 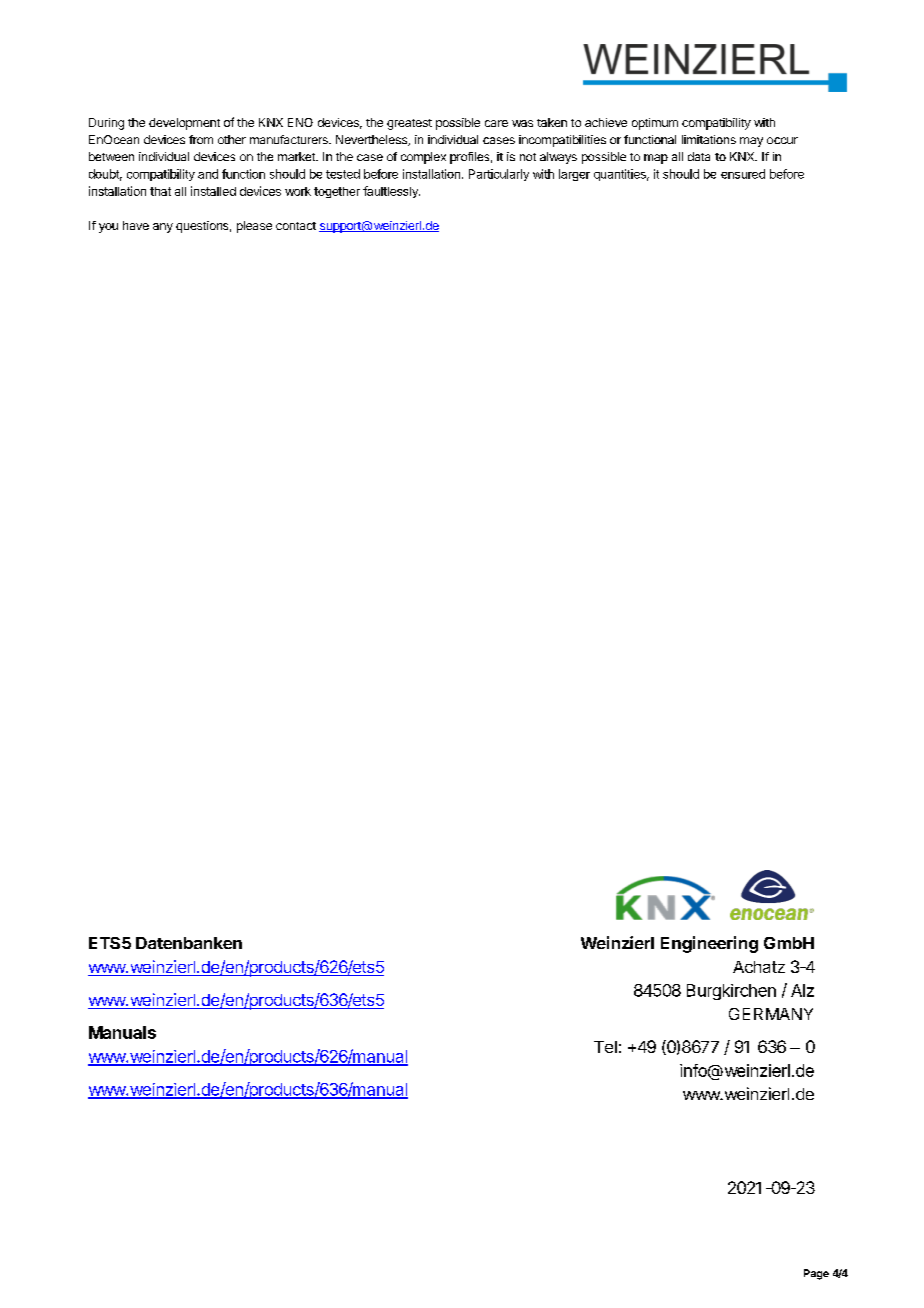 I want to click on GERMANY, so click(x=771, y=1014).
